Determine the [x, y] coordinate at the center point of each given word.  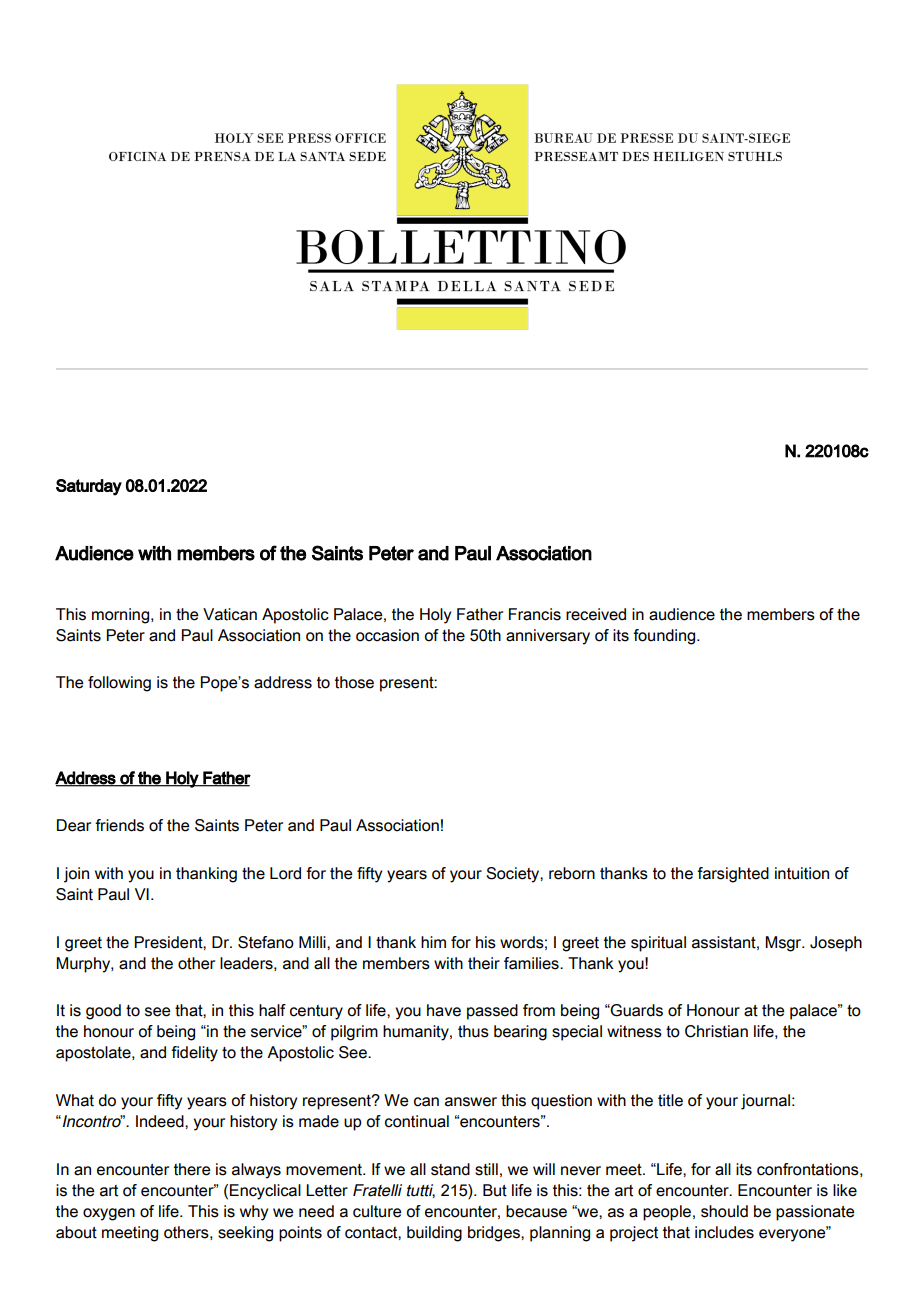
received [596, 614]
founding [665, 637]
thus [473, 1031]
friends [119, 825]
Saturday [89, 487]
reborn [572, 873]
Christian [716, 1031]
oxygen [109, 1214]
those [354, 682]
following [119, 684]
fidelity [194, 1054]
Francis [535, 614]
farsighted [733, 875]
